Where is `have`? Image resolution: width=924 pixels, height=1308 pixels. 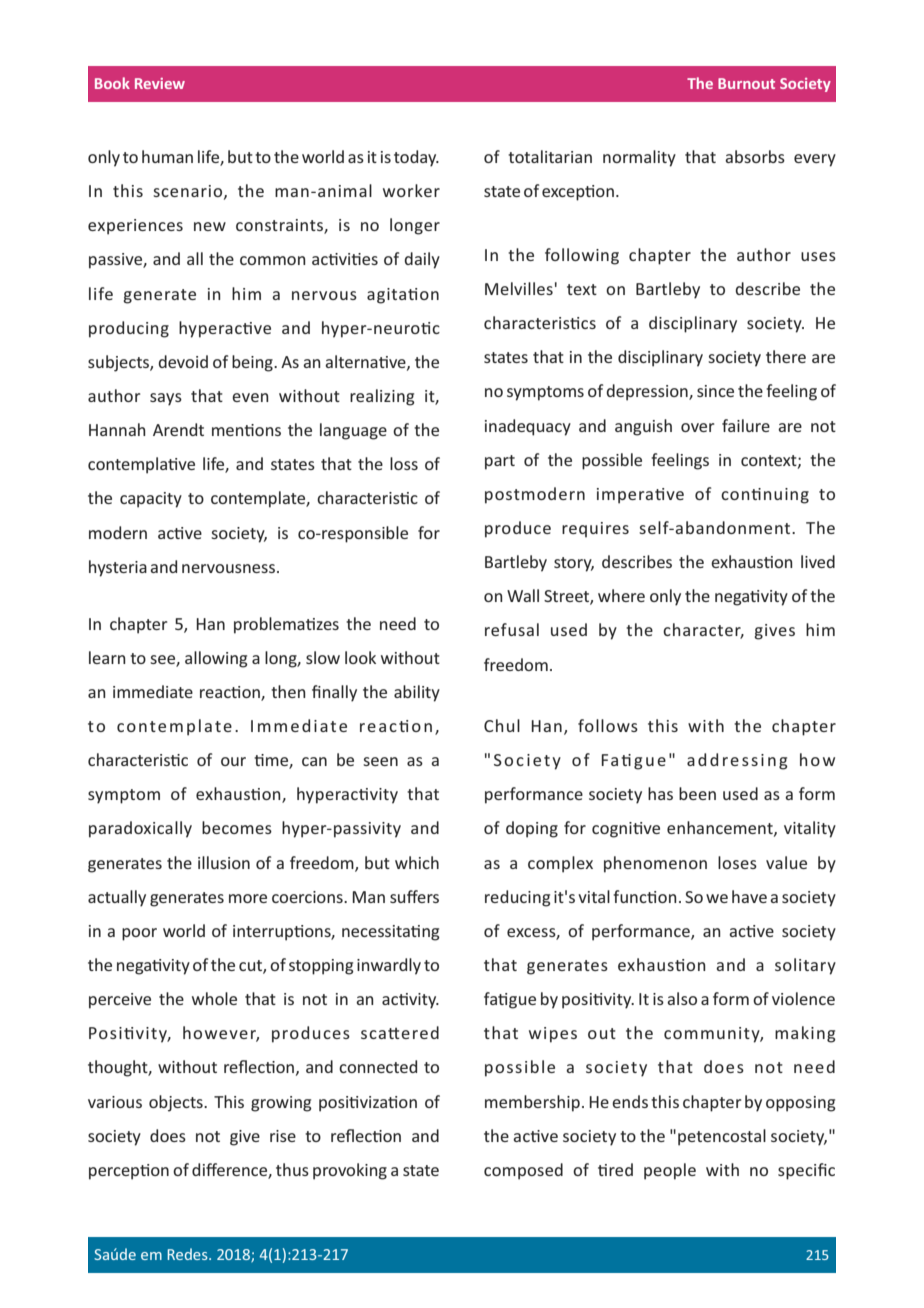 have is located at coordinates (749, 896).
